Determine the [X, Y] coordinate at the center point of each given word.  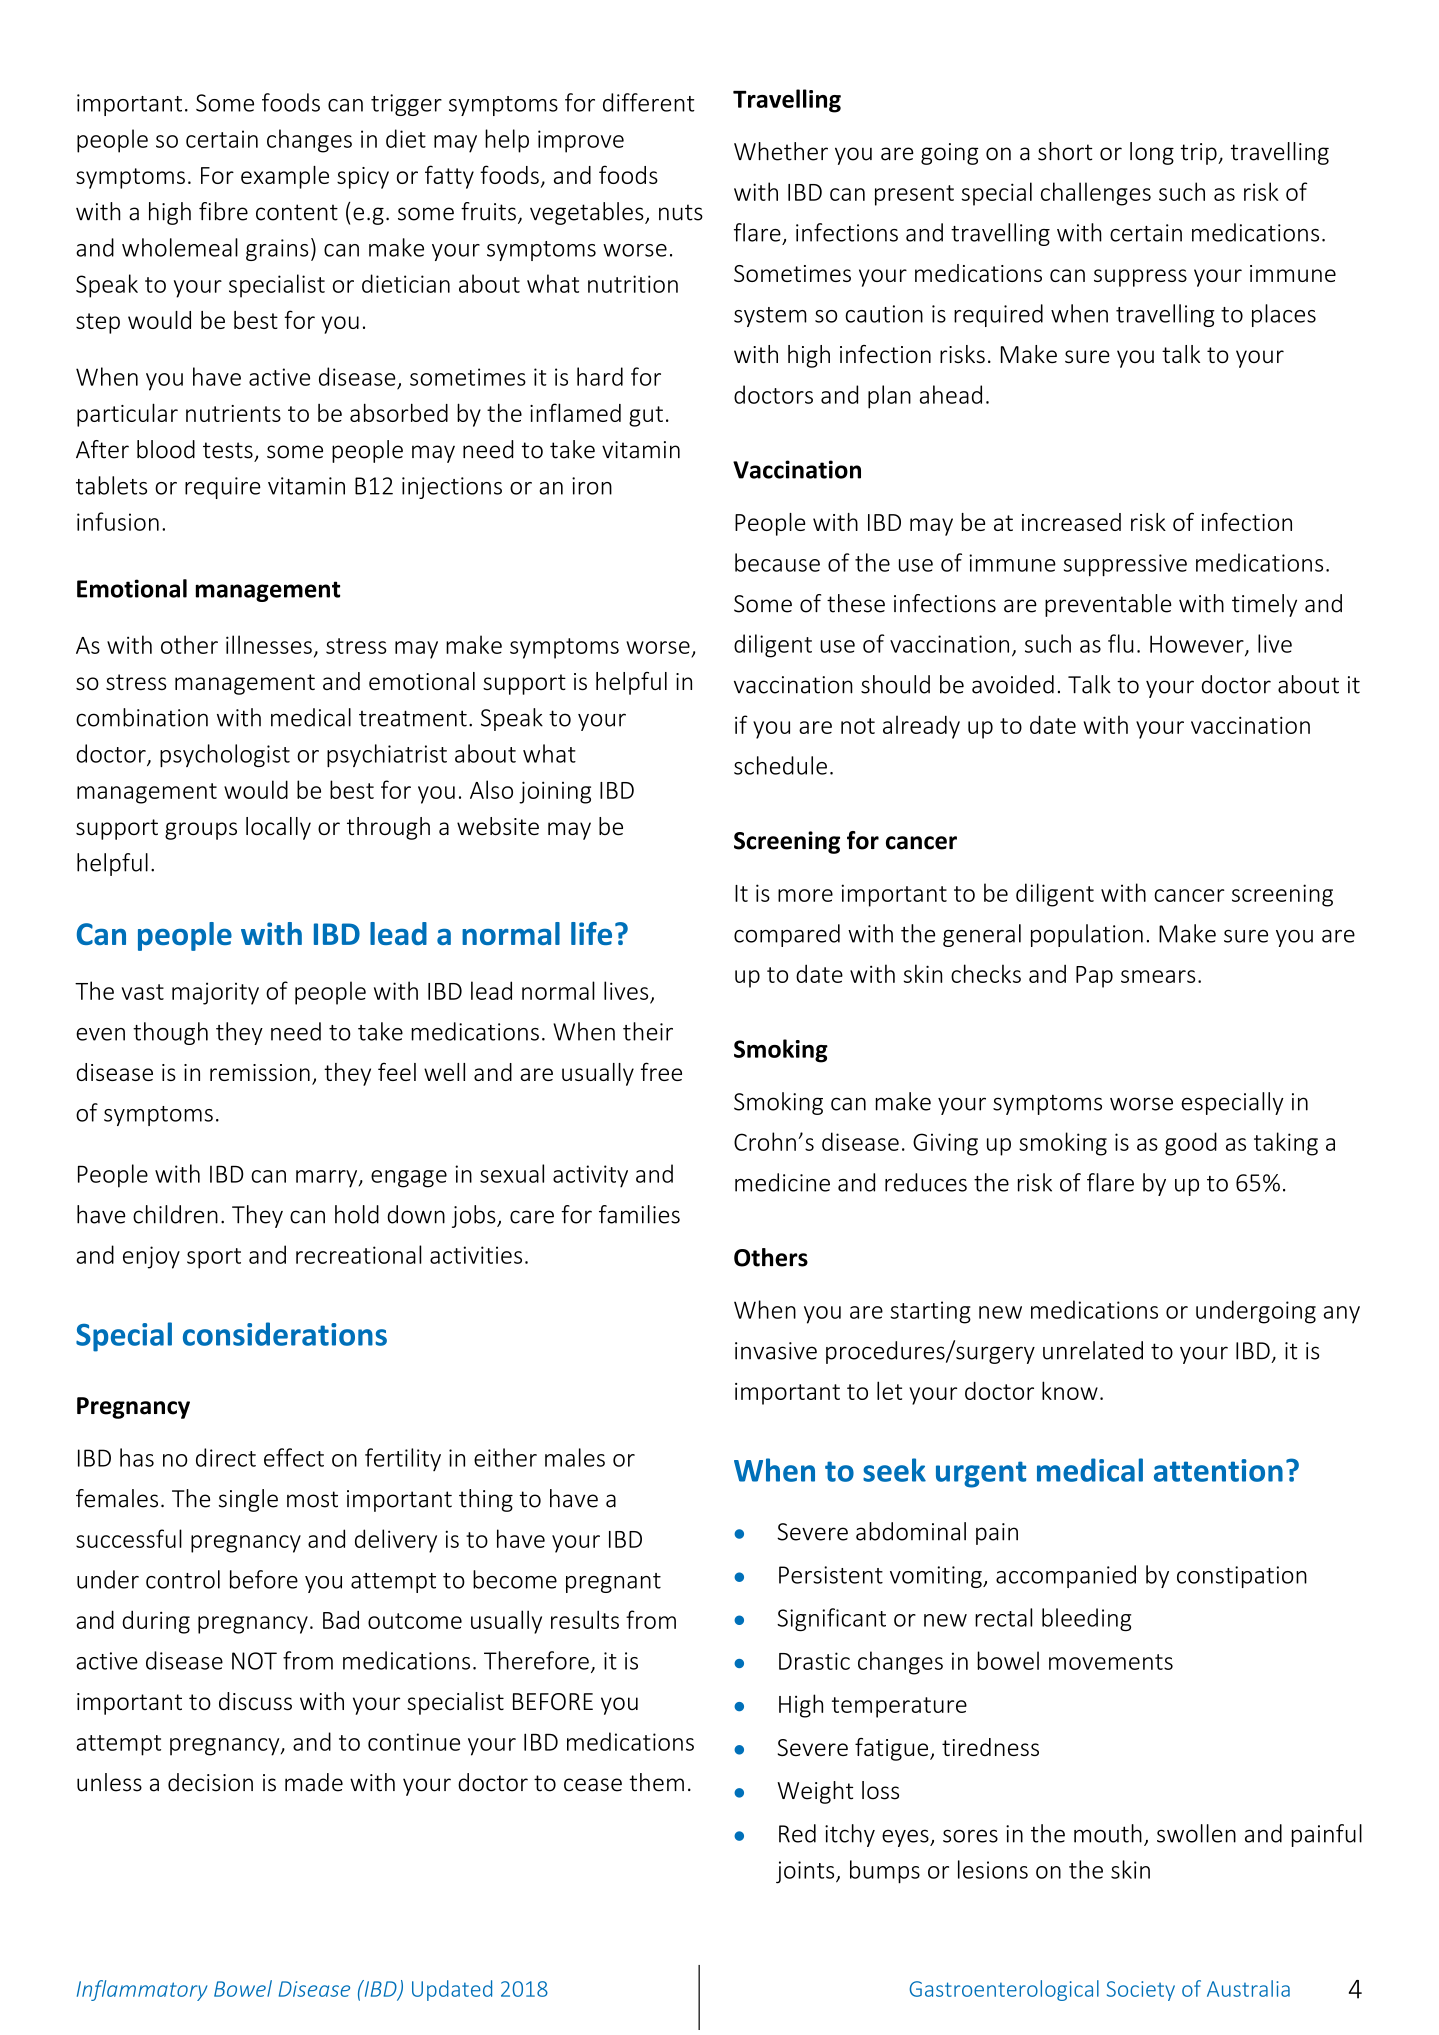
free [661, 1071]
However [1198, 645]
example [285, 177]
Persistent [831, 1575]
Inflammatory [142, 1990]
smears [1158, 976]
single [248, 1500]
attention [1218, 1470]
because [777, 562]
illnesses [269, 644]
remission [260, 1072]
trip [1200, 154]
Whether [781, 151]
